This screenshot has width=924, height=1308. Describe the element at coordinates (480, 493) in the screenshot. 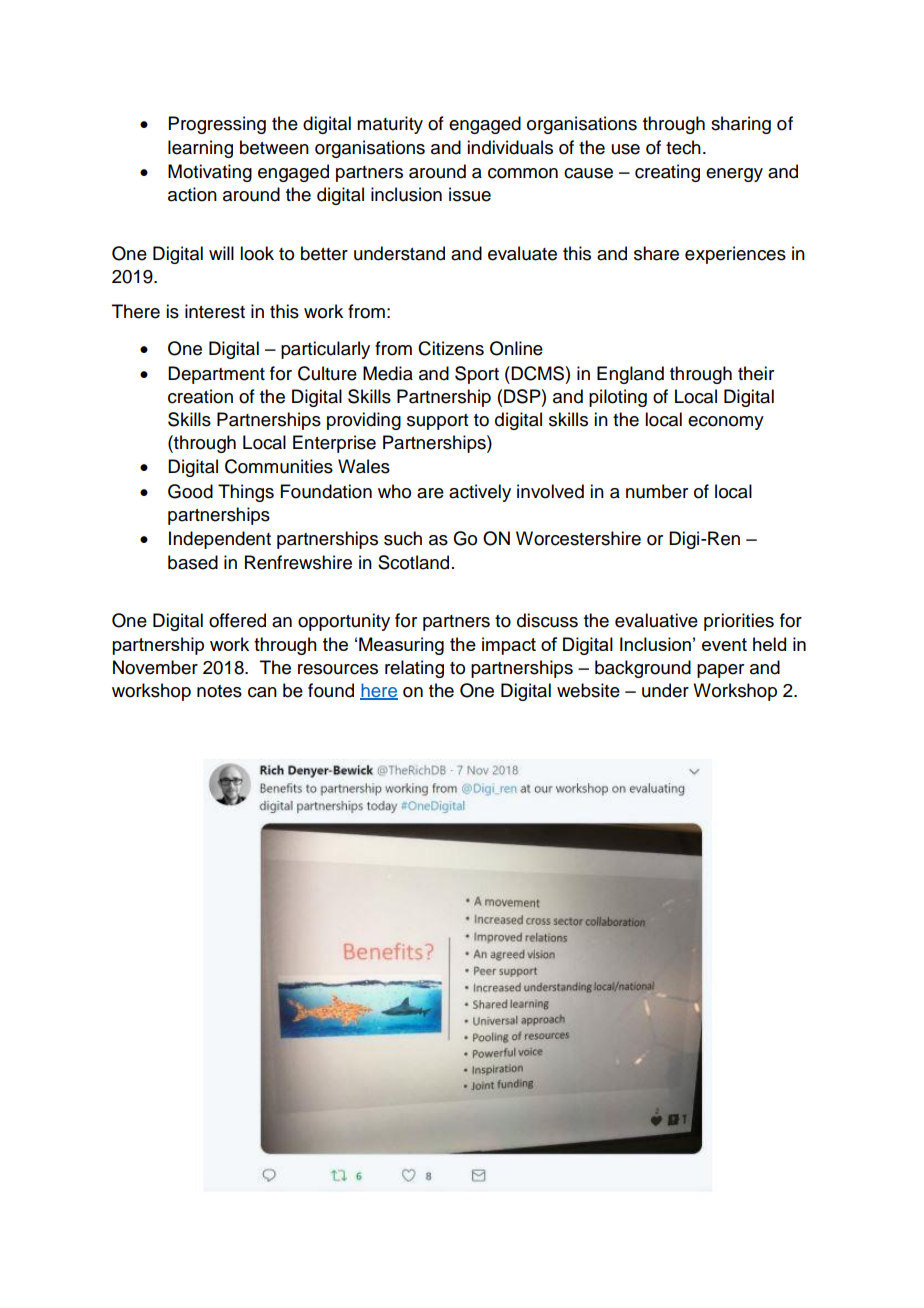

I see `actively` at that location.
